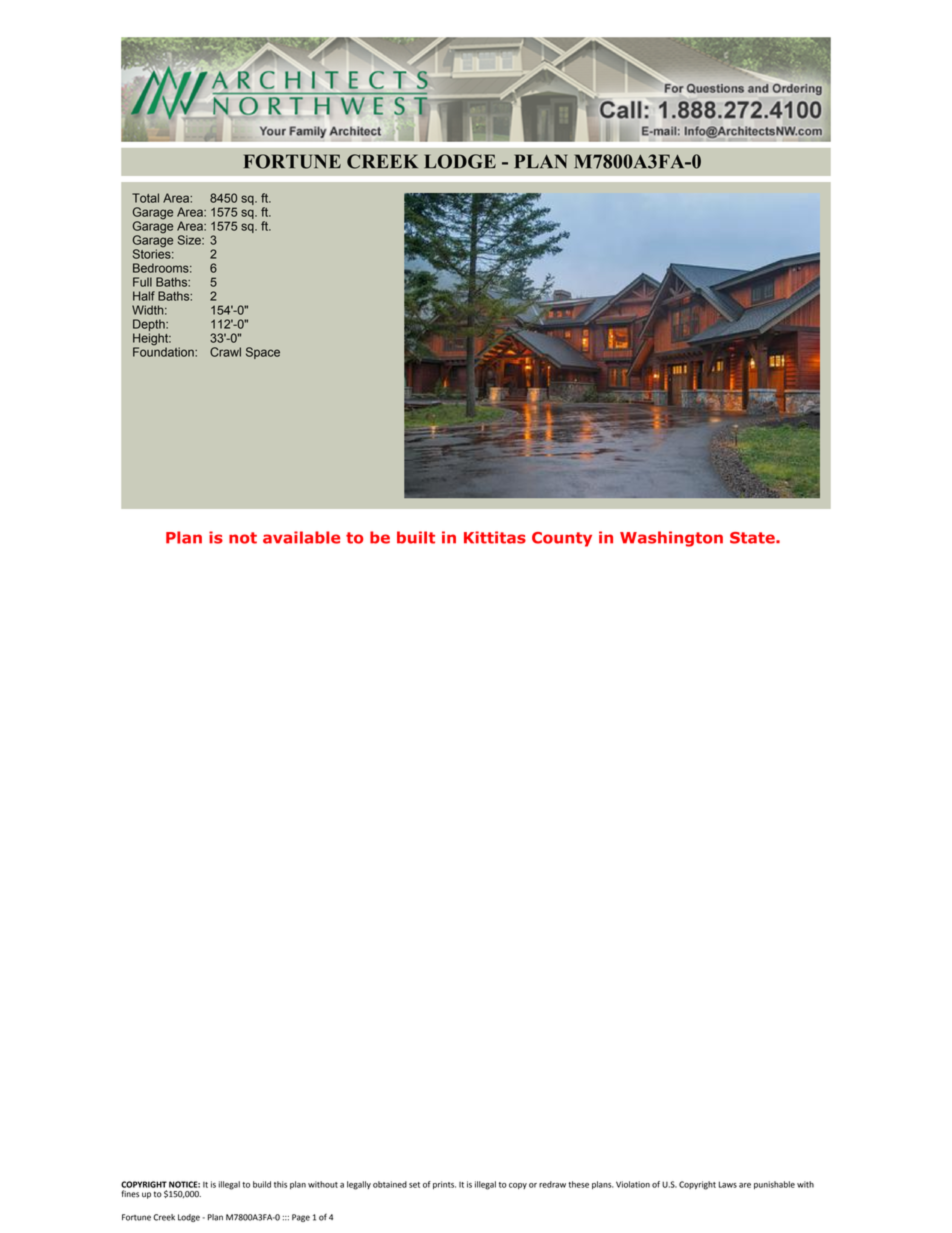 Image resolution: width=952 pixels, height=1233 pixels. What do you see at coordinates (263, 353) in the page?
I see `Space` at bounding box center [263, 353].
